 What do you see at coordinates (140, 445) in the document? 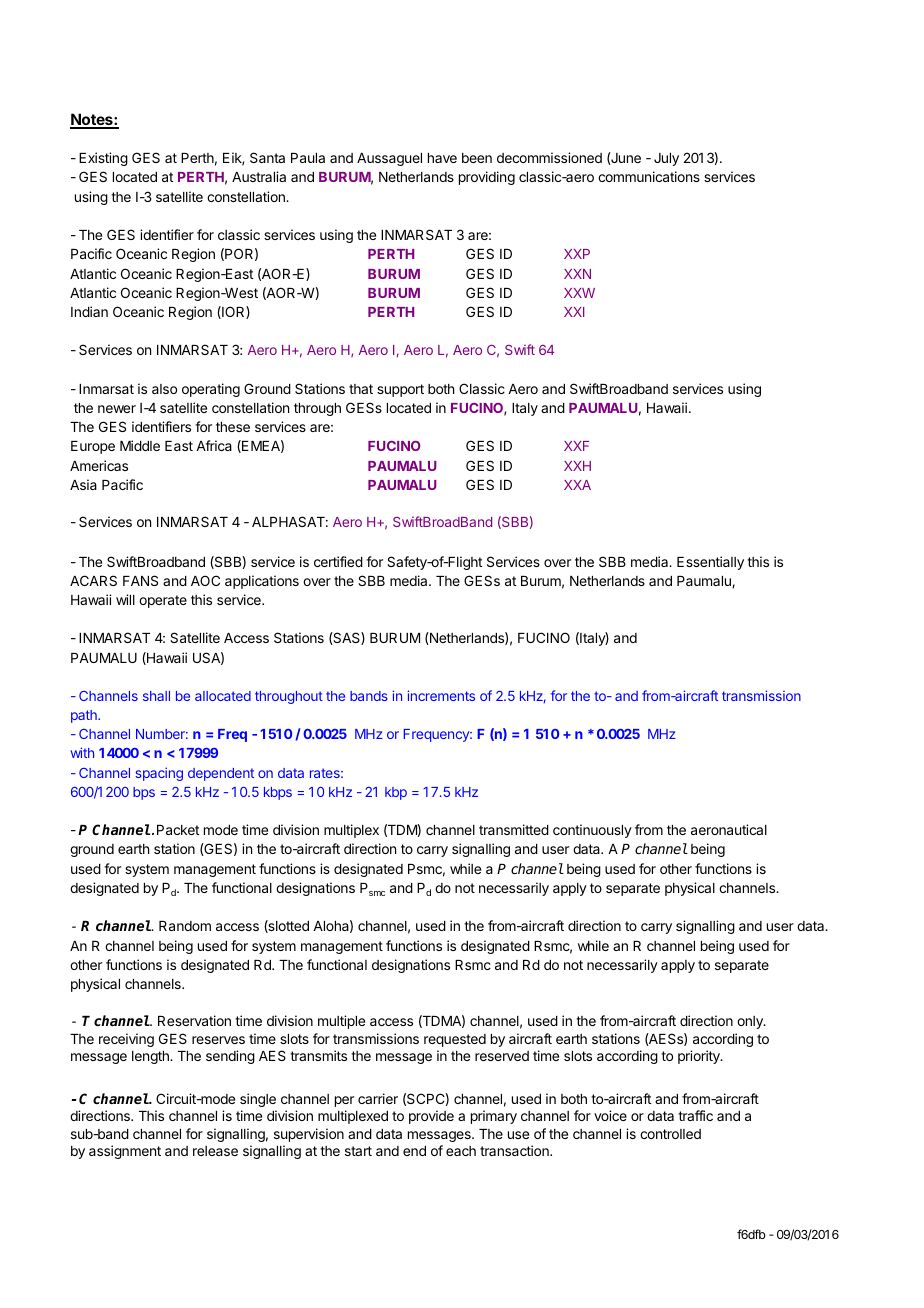
I see `Middle` at bounding box center [140, 445].
